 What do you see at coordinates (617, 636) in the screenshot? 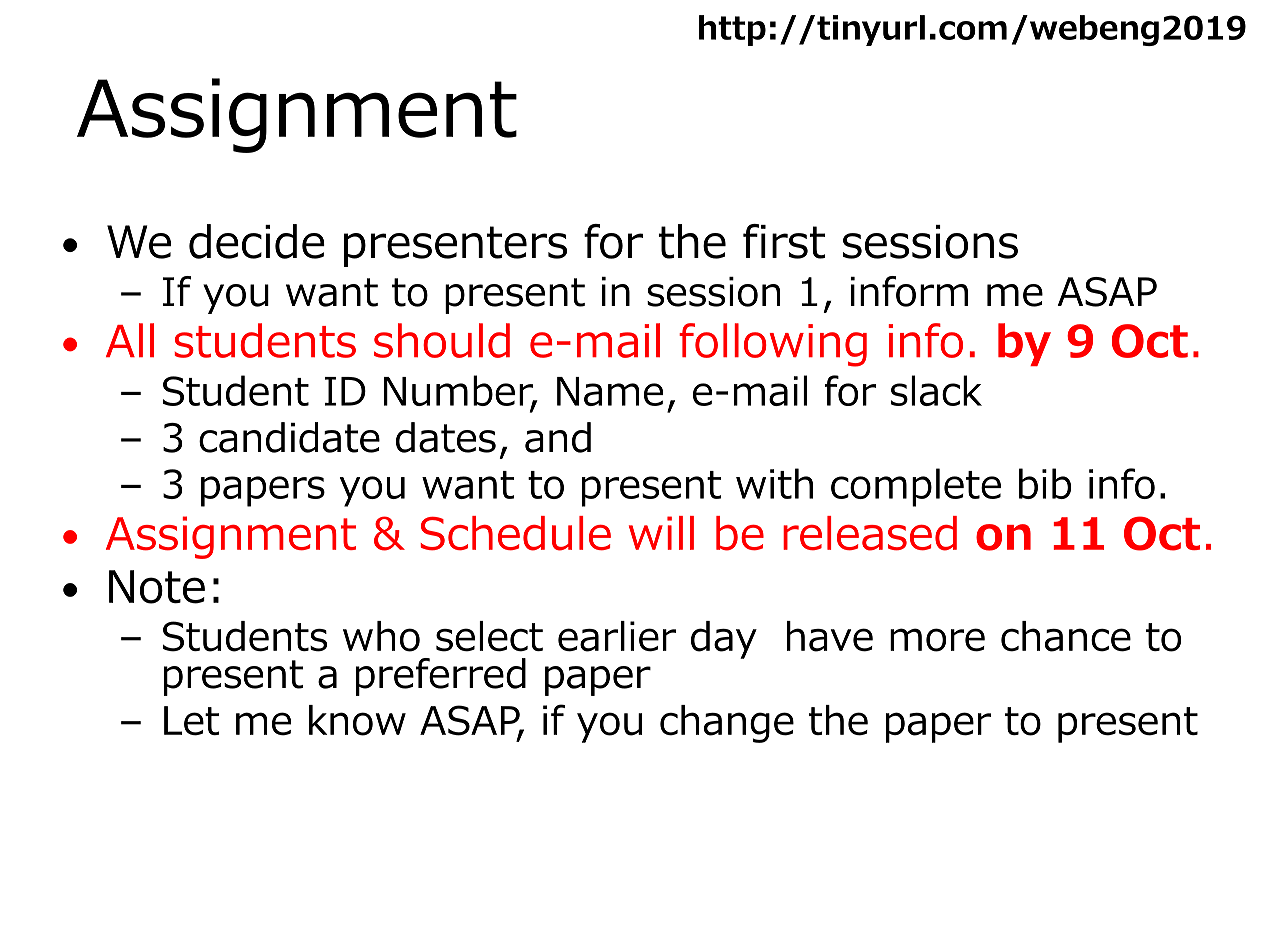
I see `earlier` at bounding box center [617, 636].
